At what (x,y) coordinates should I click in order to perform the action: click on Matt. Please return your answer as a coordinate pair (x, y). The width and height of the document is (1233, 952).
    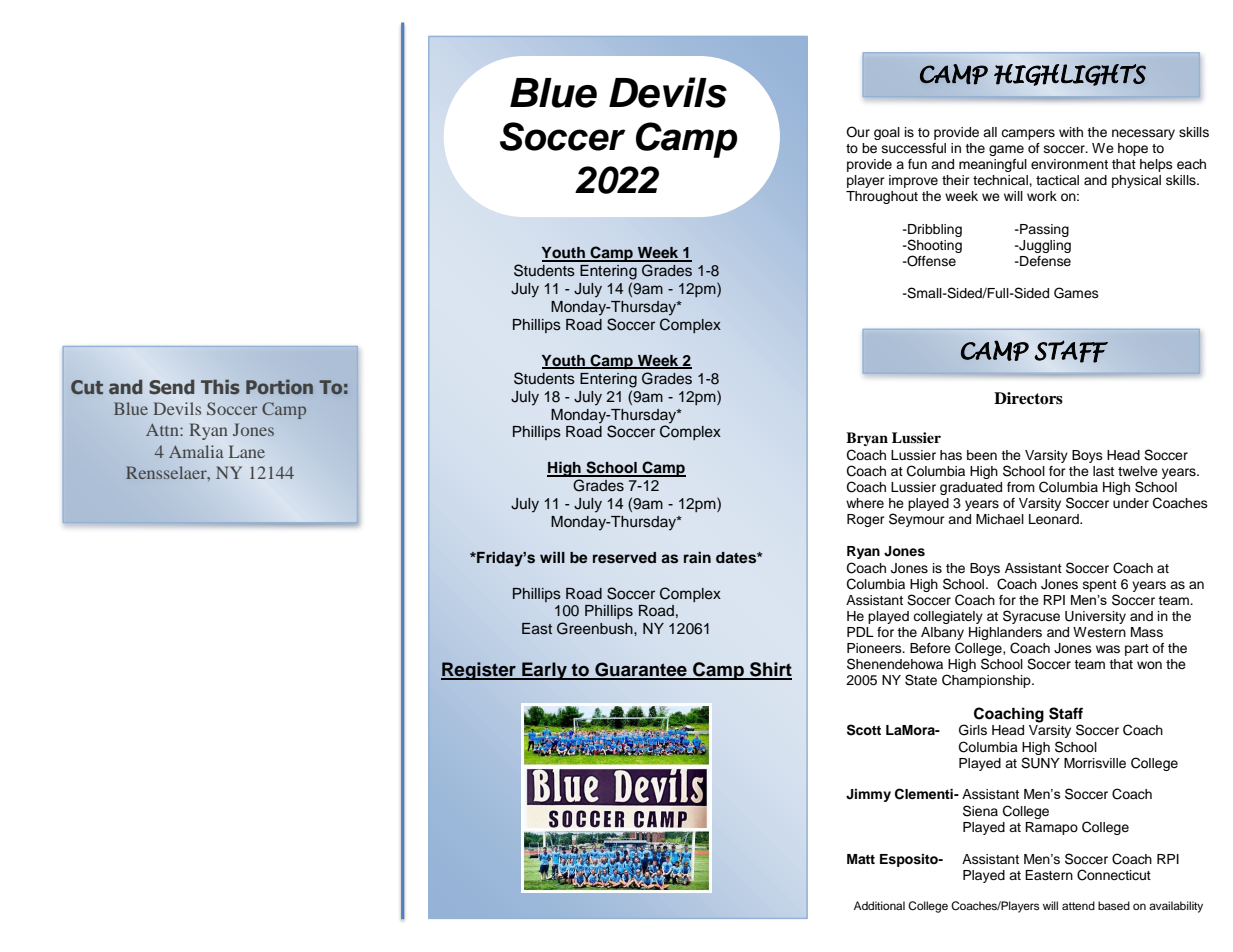
    Looking at the image, I should click on (861, 859).
